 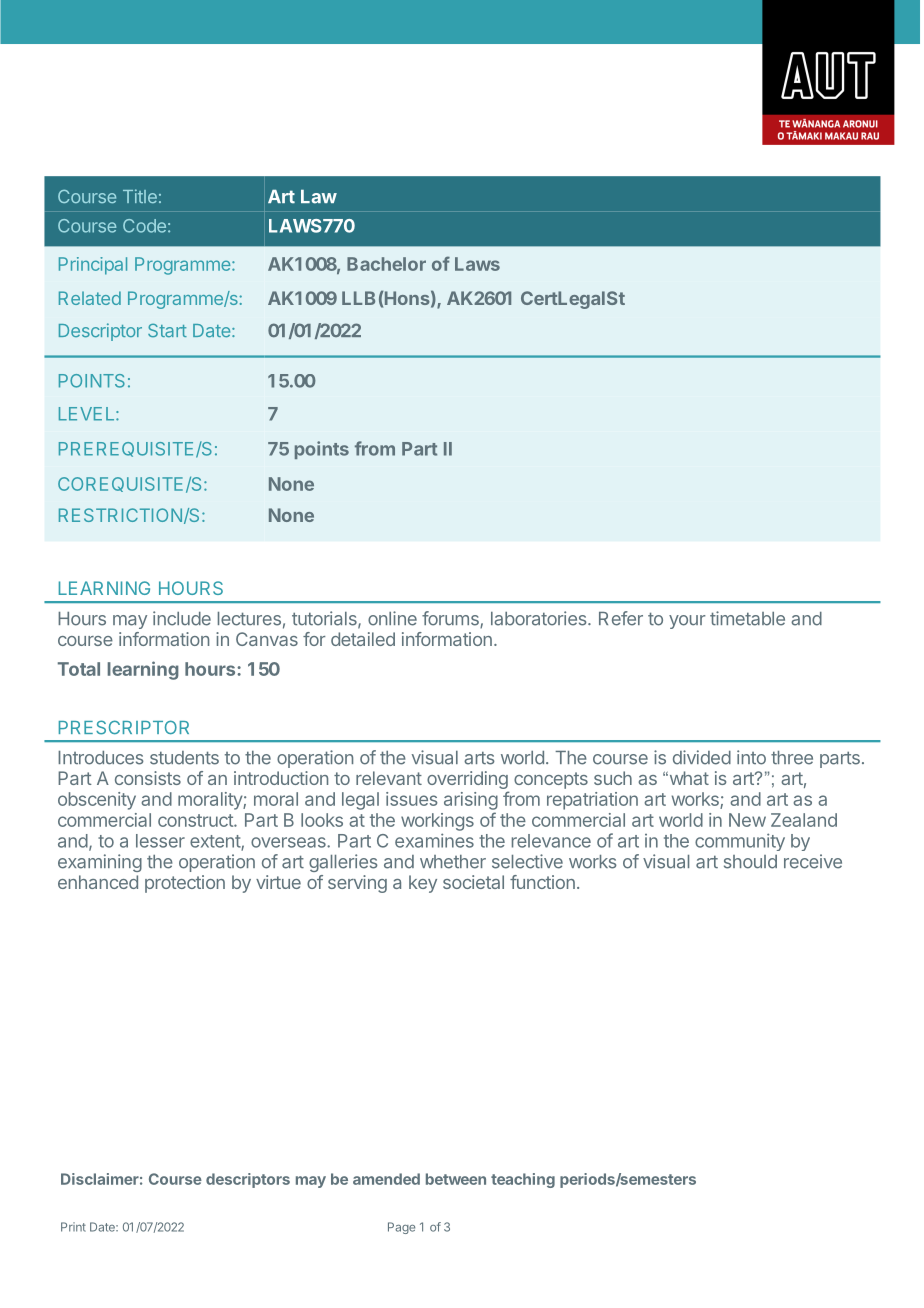 What do you see at coordinates (386, 264) in the document?
I see `Bachelor` at bounding box center [386, 264].
